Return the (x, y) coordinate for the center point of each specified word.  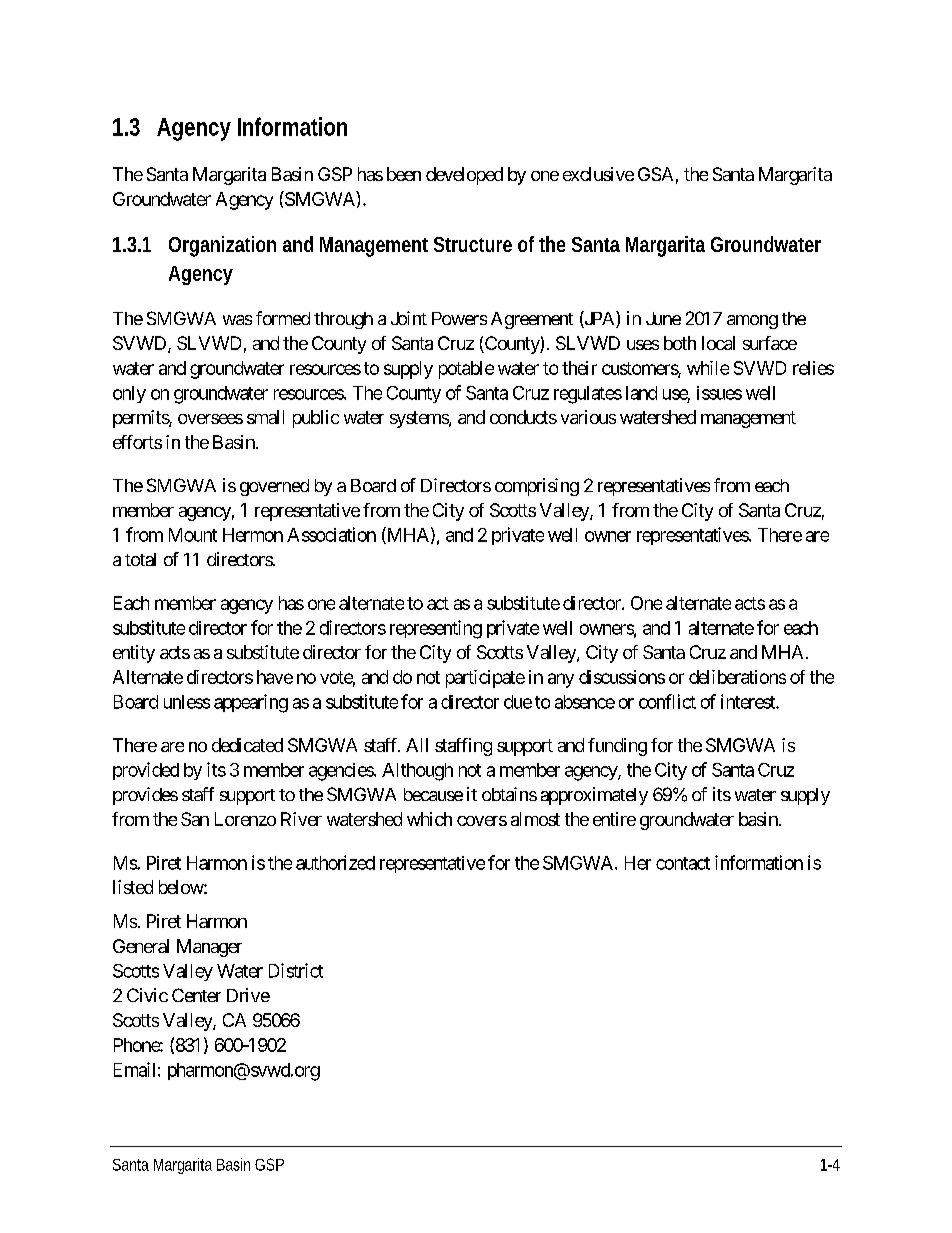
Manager (209, 948)
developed (464, 176)
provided (146, 771)
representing (436, 629)
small (265, 417)
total (140, 559)
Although (417, 772)
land (641, 393)
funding (617, 747)
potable (466, 370)
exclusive (598, 174)
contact (683, 863)
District (296, 970)
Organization (222, 246)
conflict (667, 701)
